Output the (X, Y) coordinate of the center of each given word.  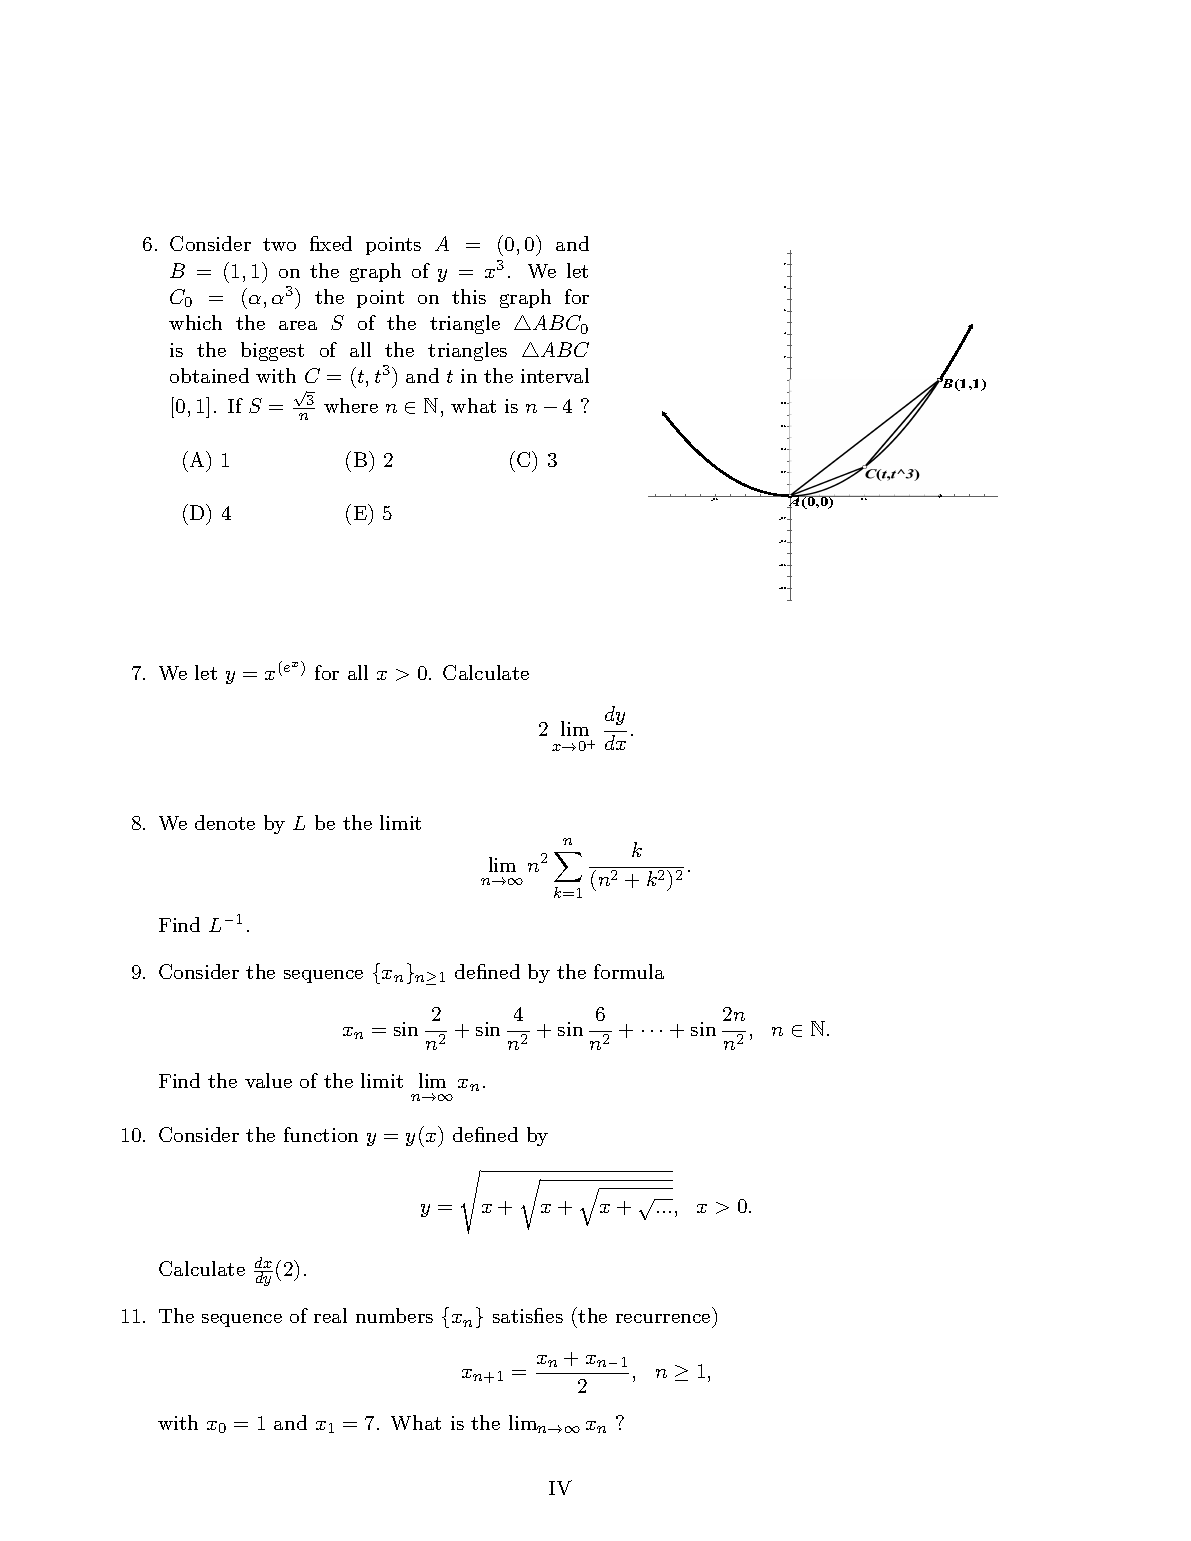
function (321, 1134)
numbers (394, 1315)
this (469, 296)
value (268, 1080)
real (330, 1315)
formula (629, 971)
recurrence (663, 1318)
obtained (209, 375)
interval (555, 375)
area (298, 325)
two (279, 244)
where (351, 405)
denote (225, 822)
